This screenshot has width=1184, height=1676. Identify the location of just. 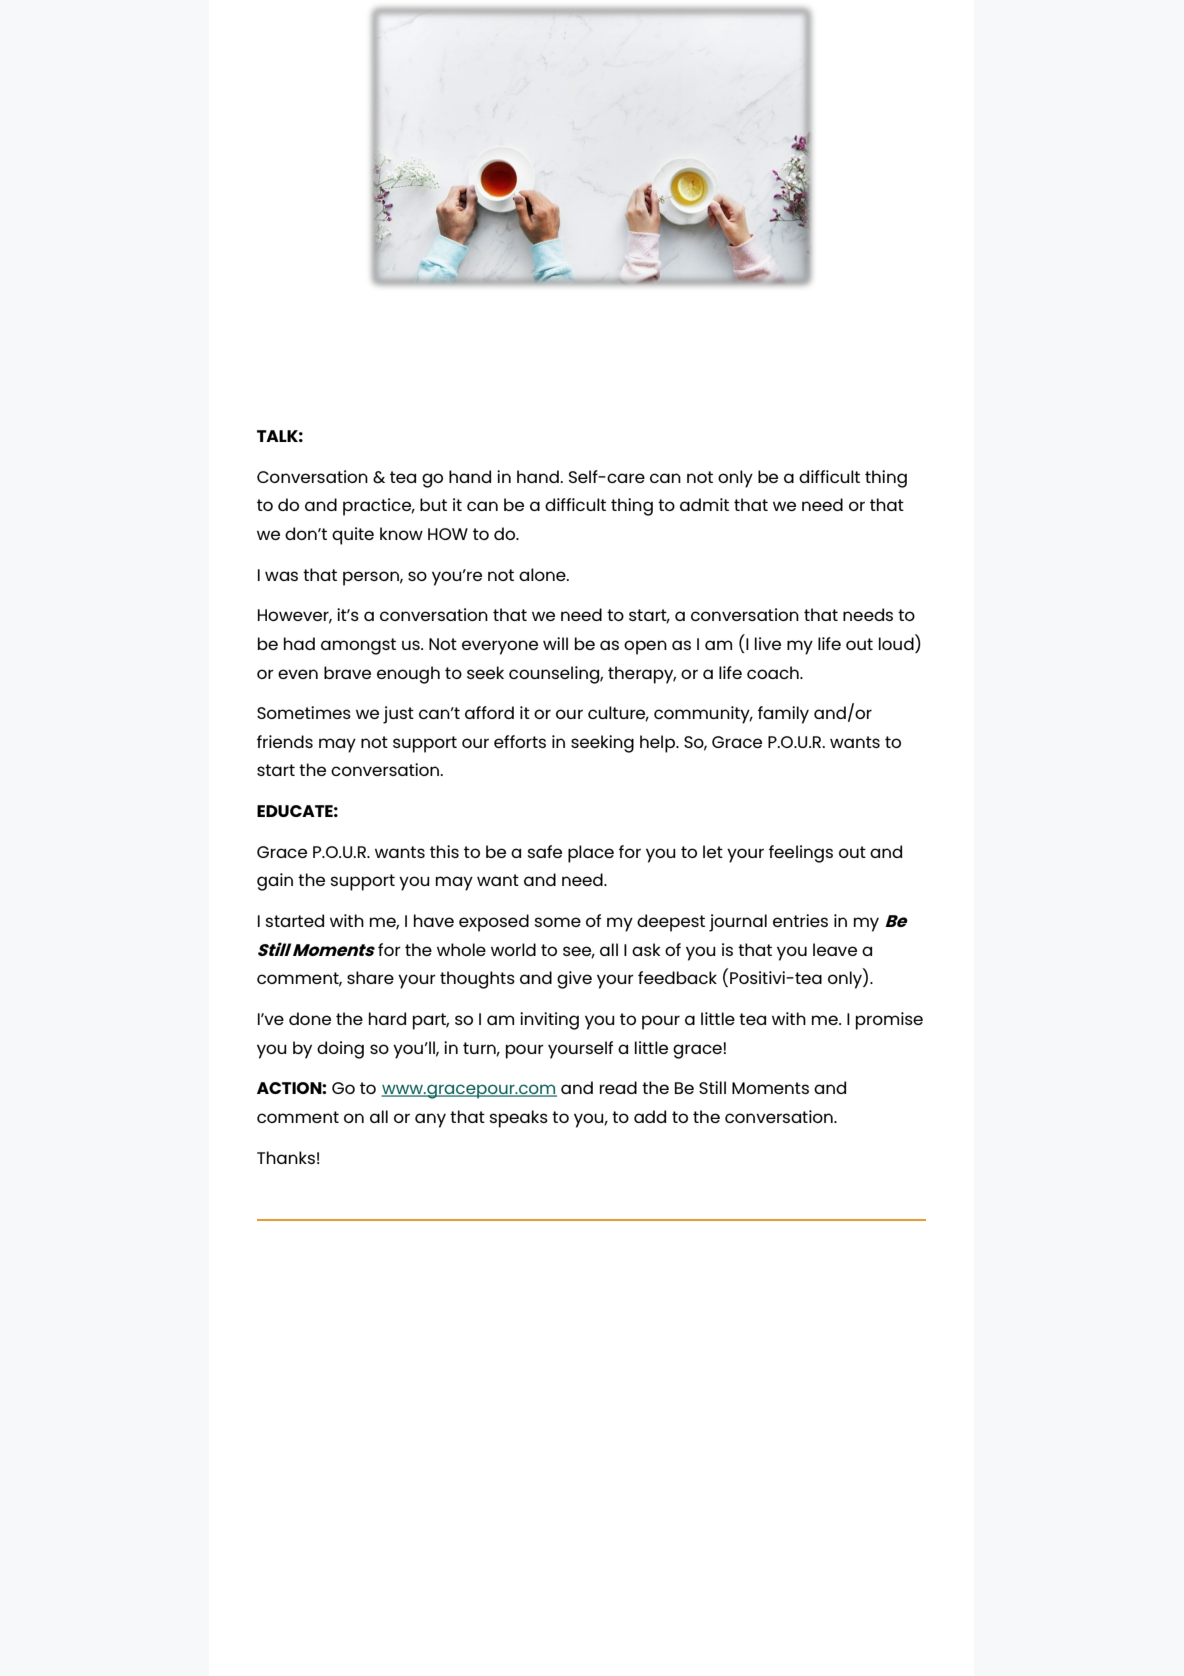
(398, 715).
